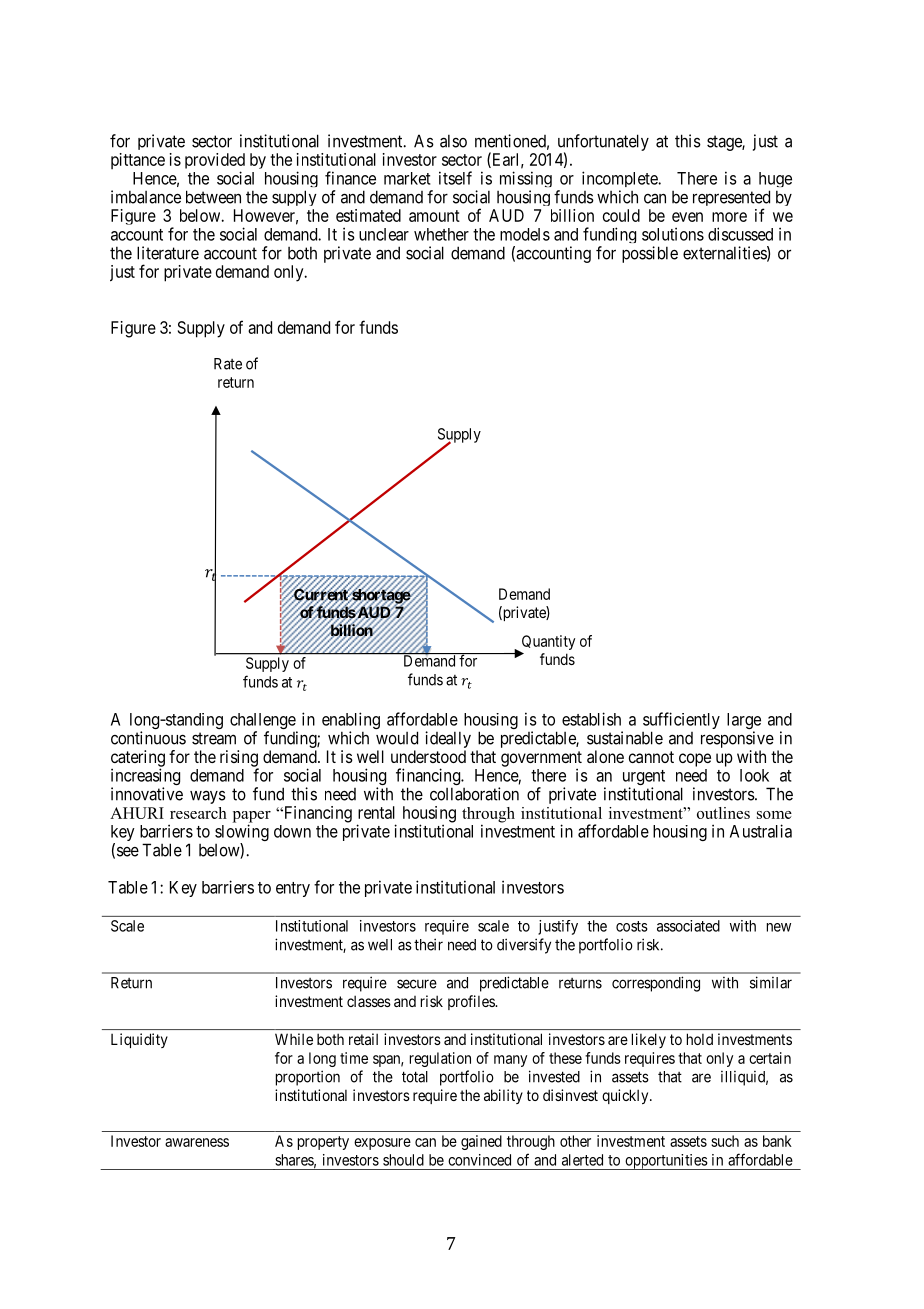  Describe the element at coordinates (197, 1142) in the document. I see `awareness` at that location.
